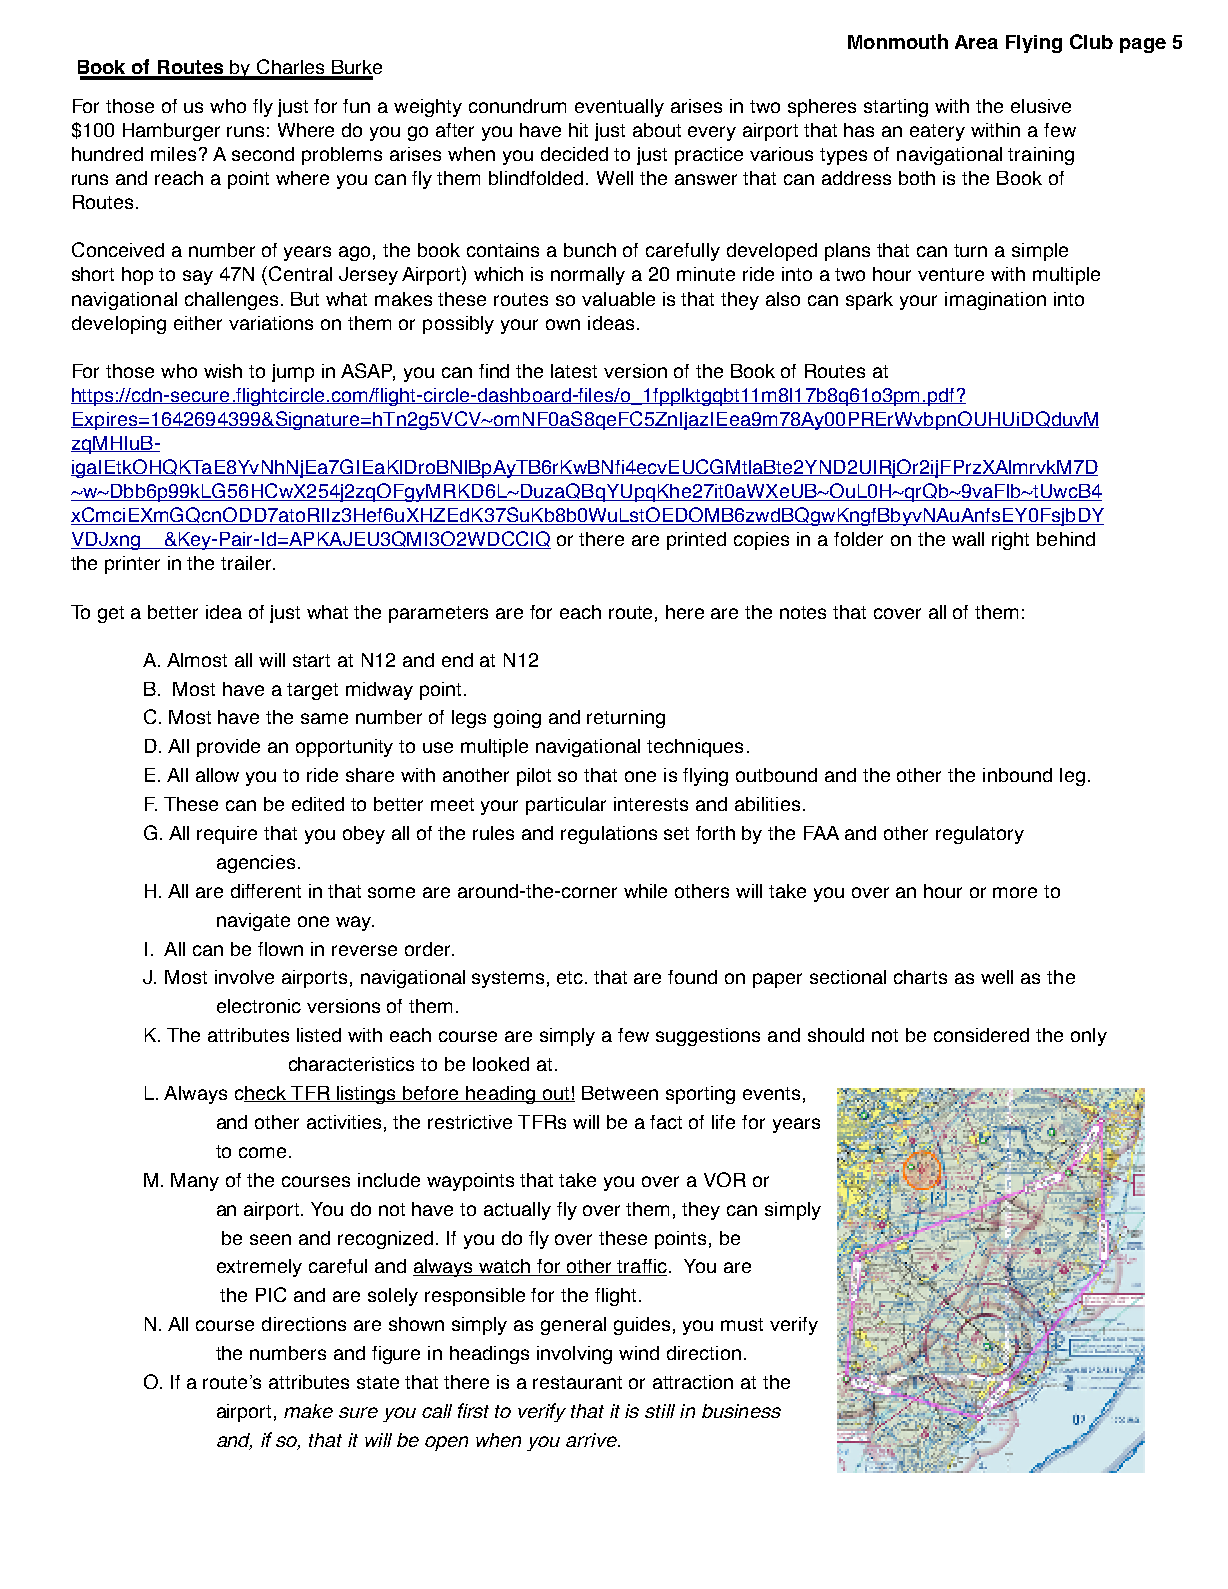  Describe the element at coordinates (1017, 775) in the image. I see `inbound` at that location.
